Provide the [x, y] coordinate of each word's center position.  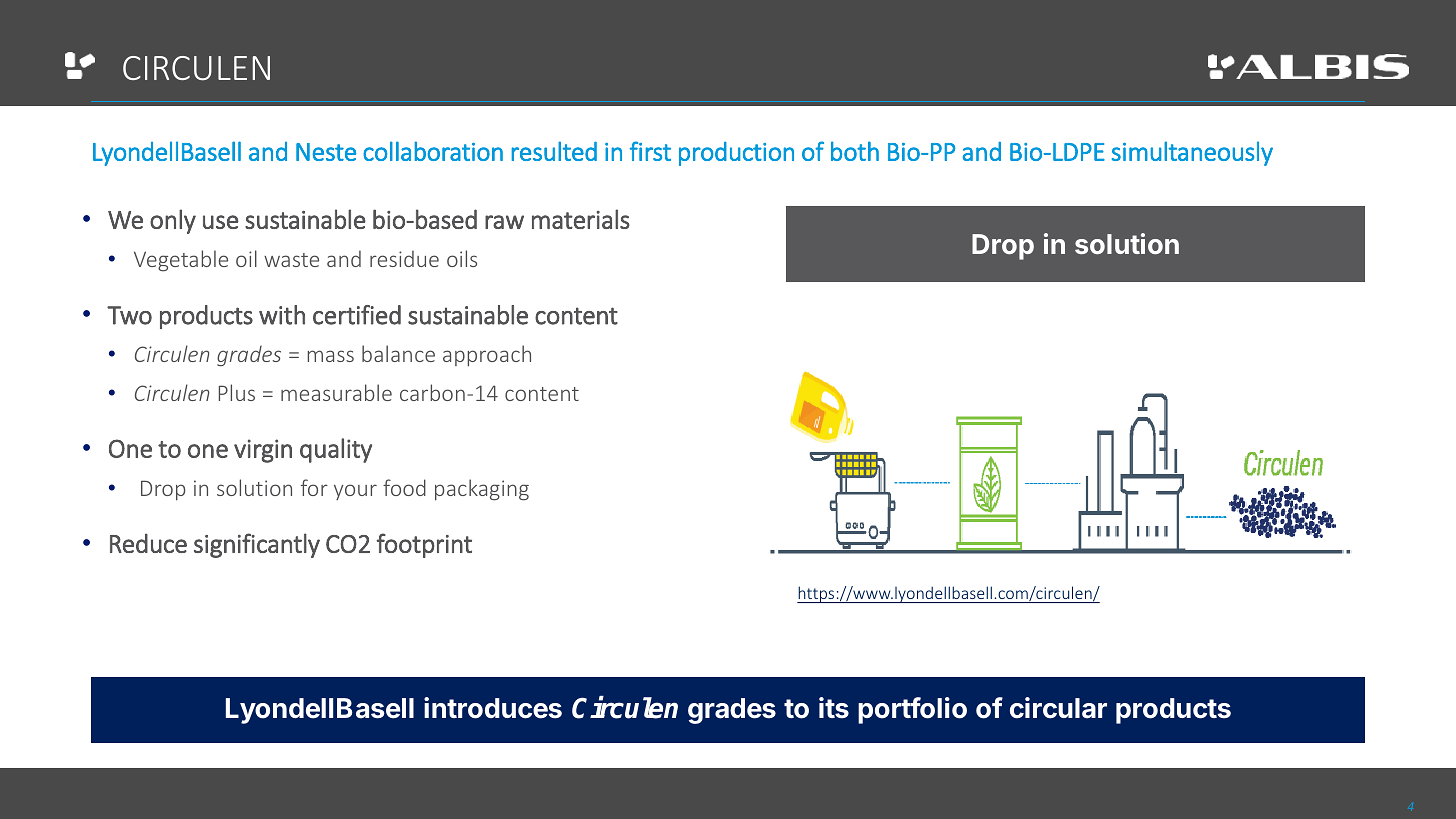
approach [487, 356]
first [650, 151]
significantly [257, 545]
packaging [482, 490]
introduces [493, 708]
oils [462, 258]
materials [581, 219]
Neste [326, 152]
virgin [263, 451]
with [282, 315]
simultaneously [1192, 153]
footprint [424, 545]
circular [1058, 708]
